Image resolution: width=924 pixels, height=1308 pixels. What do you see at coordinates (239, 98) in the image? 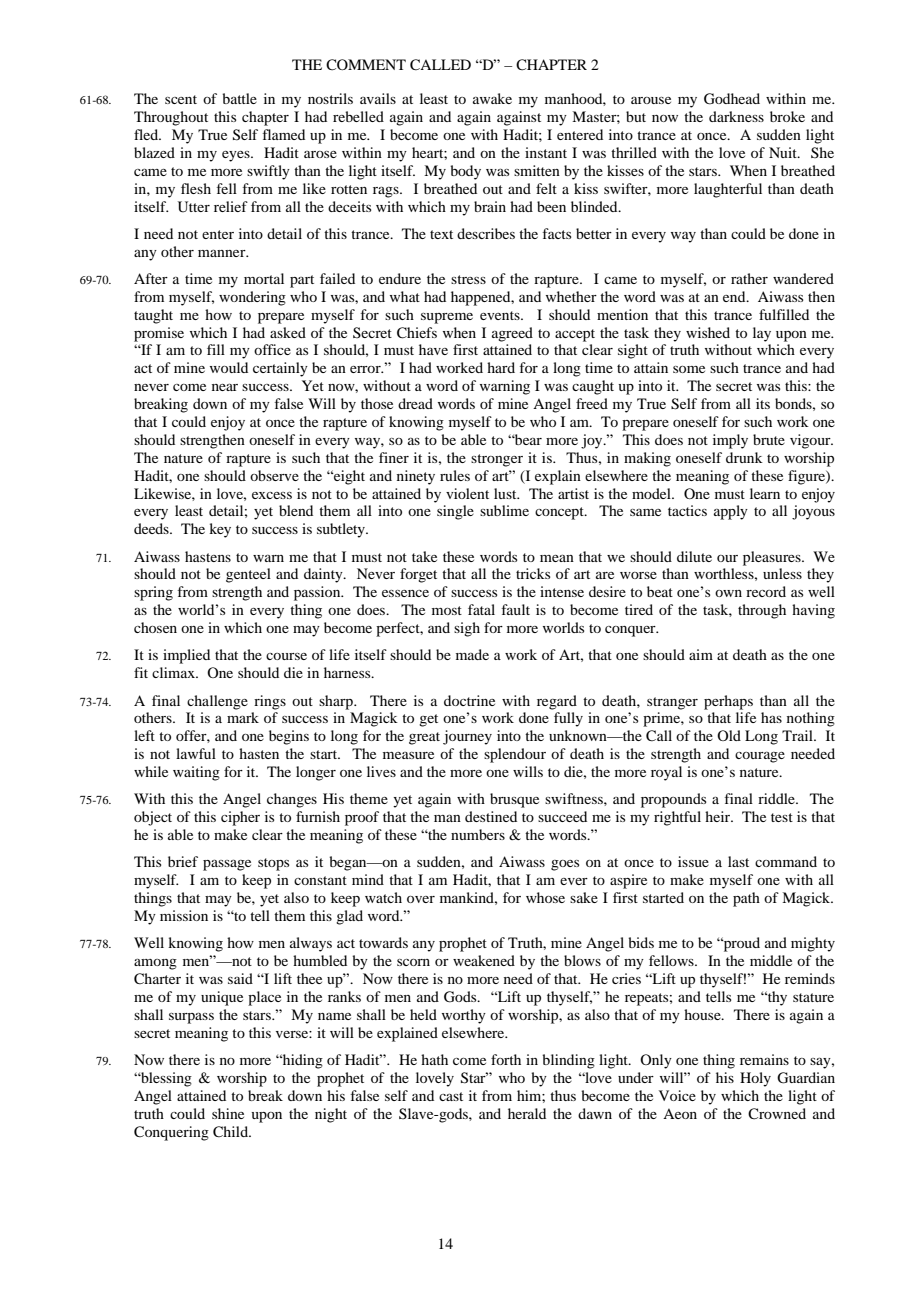
I see `battle` at bounding box center [239, 98].
